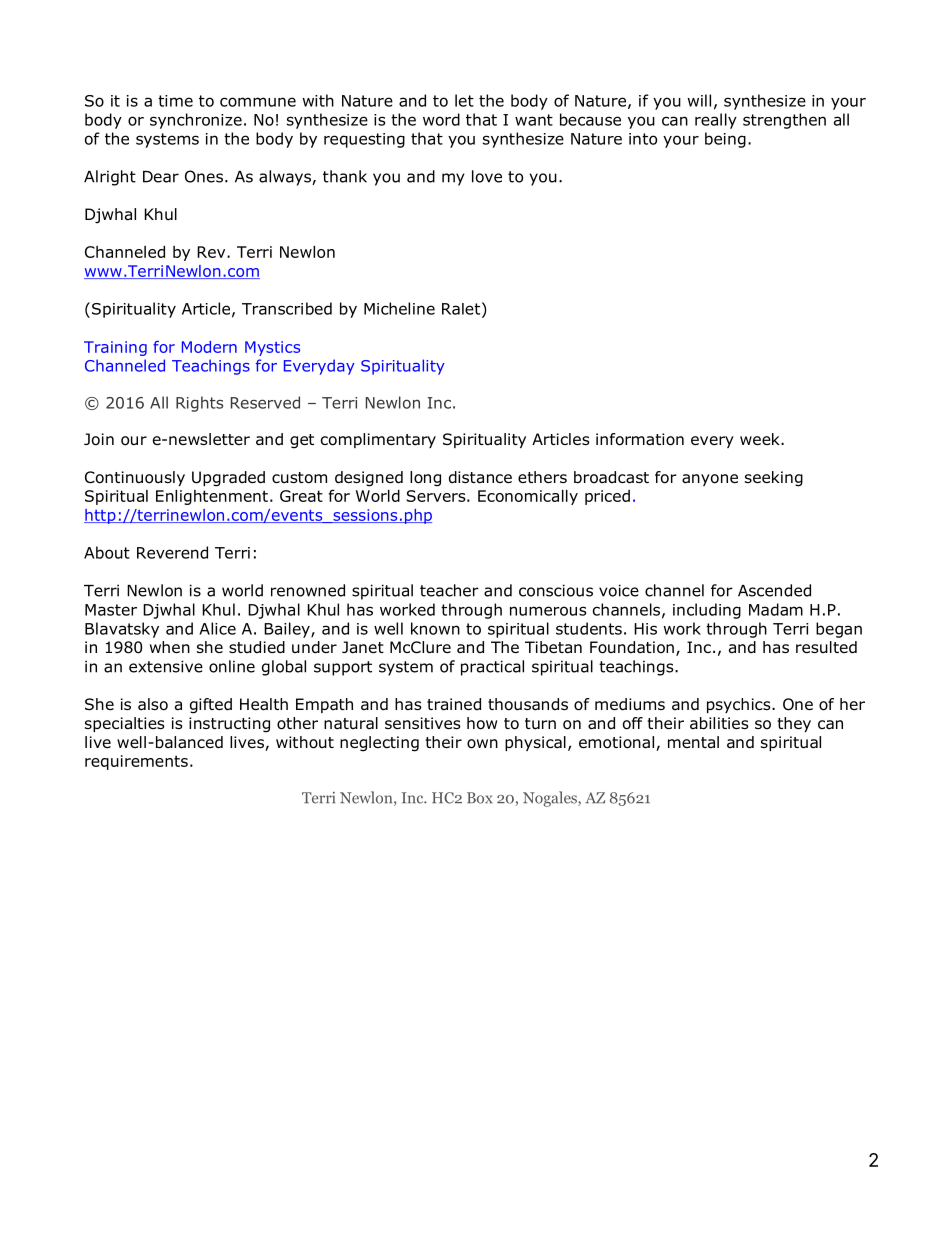 The height and width of the screenshot is (1233, 952). Describe the element at coordinates (761, 439) in the screenshot. I see `week` at that location.
